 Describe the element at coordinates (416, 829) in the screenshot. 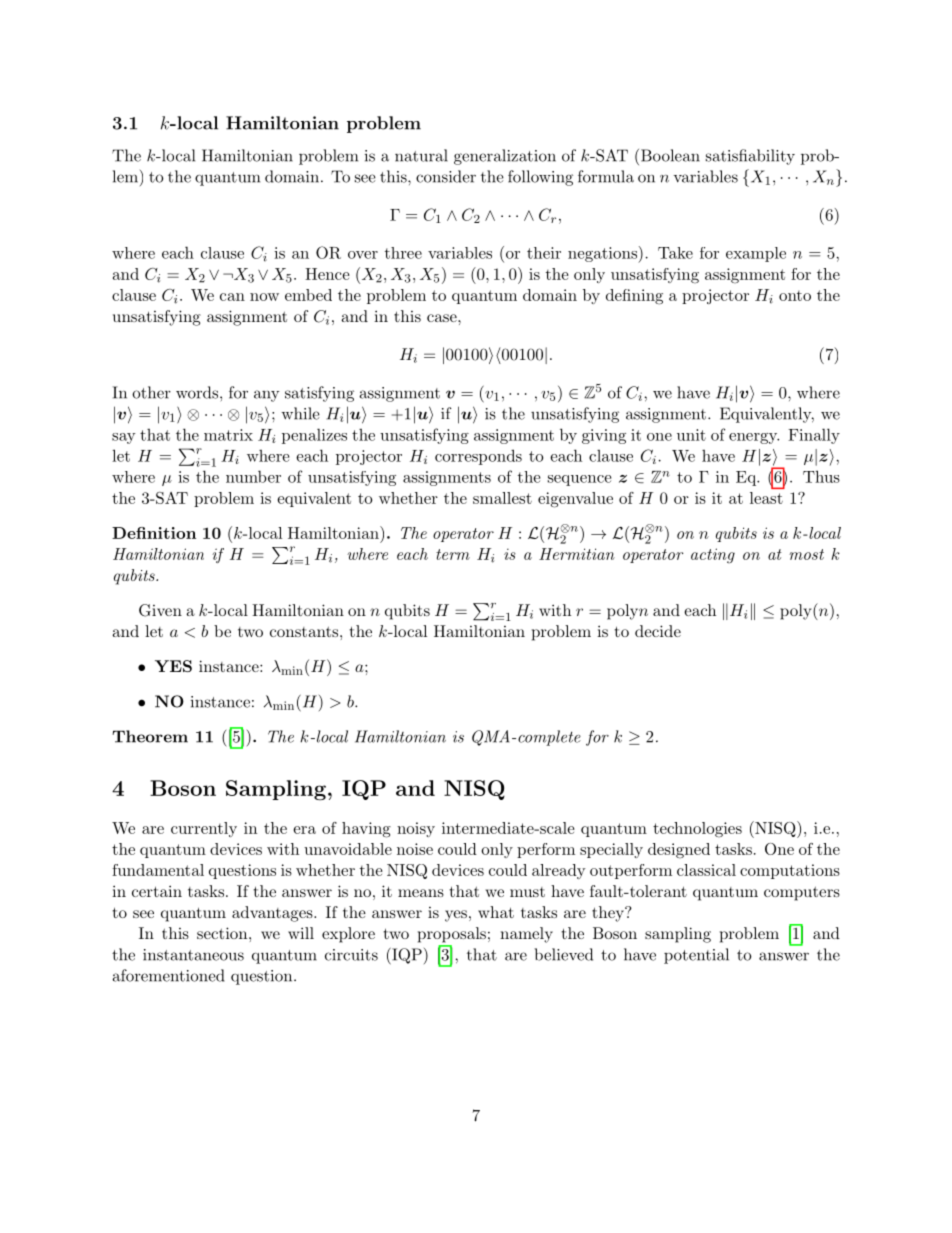

I see `noisy` at that location.
